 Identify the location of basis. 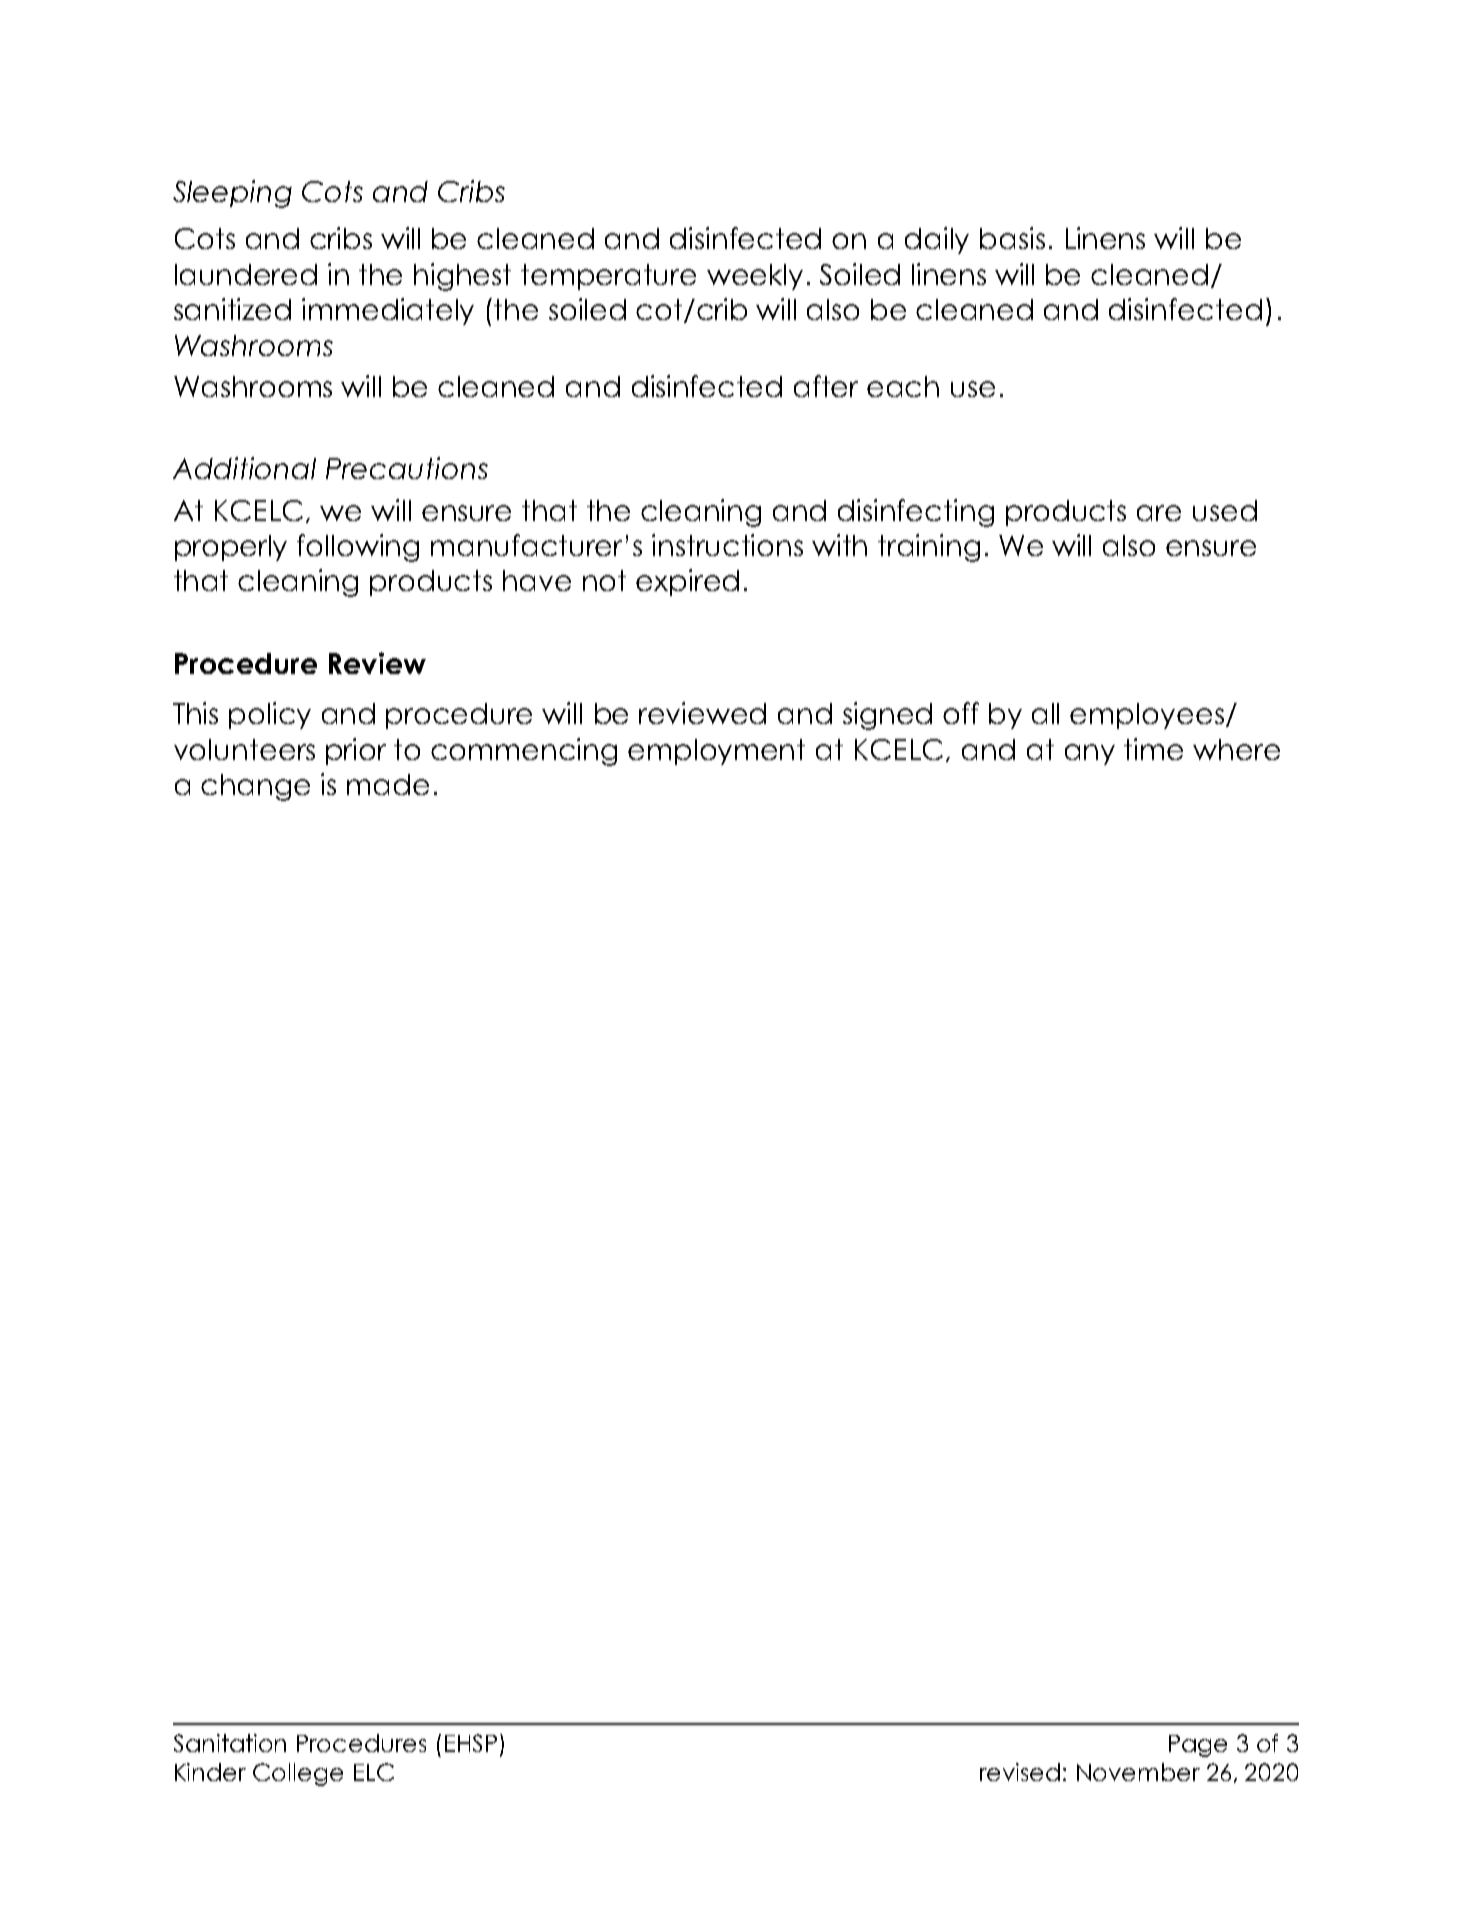
(1012, 238).
